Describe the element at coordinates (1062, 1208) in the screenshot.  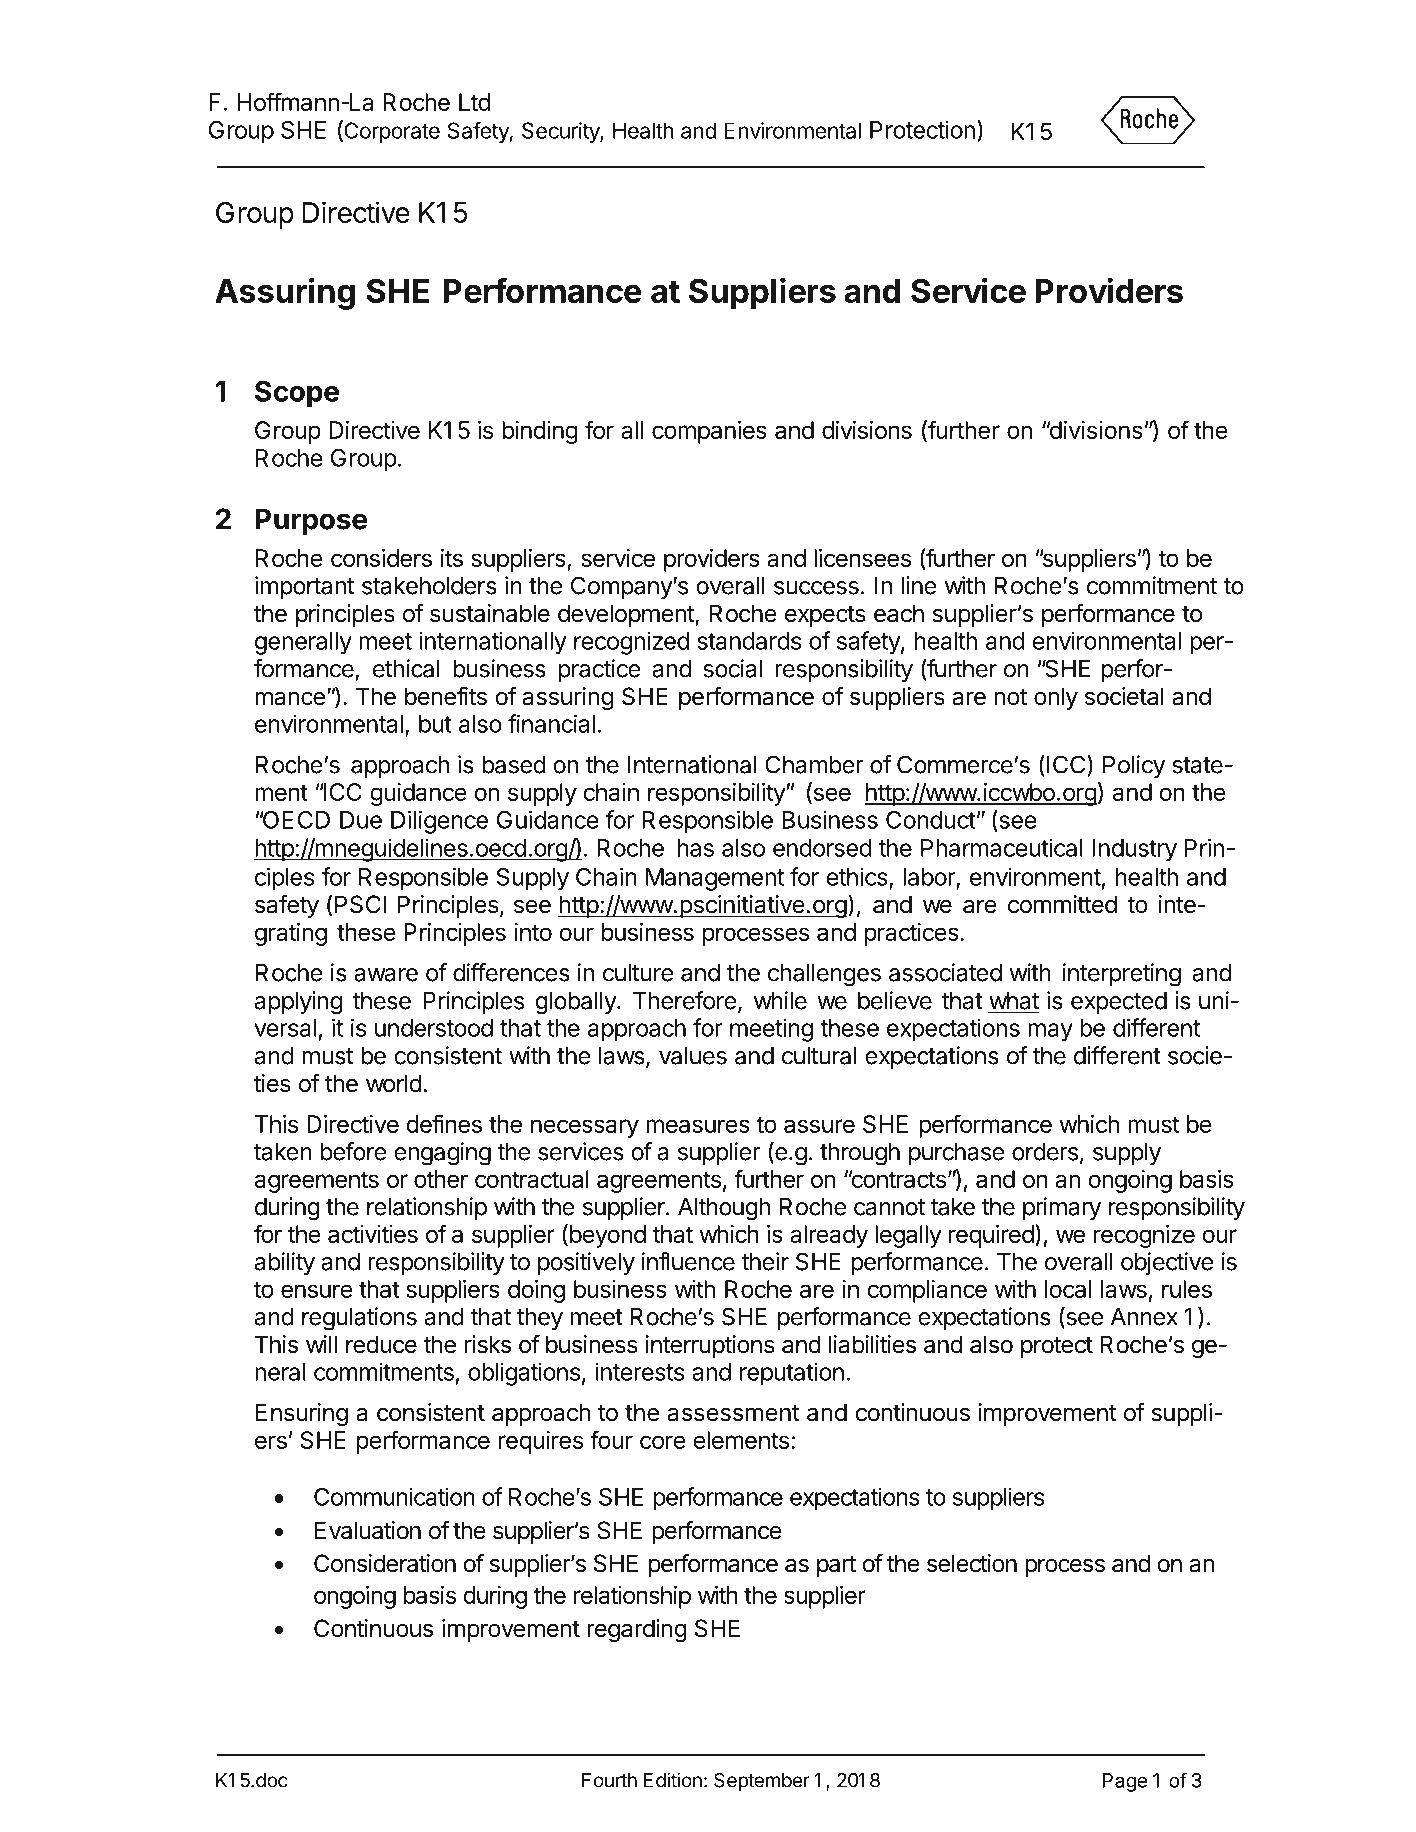
I see `primary` at that location.
